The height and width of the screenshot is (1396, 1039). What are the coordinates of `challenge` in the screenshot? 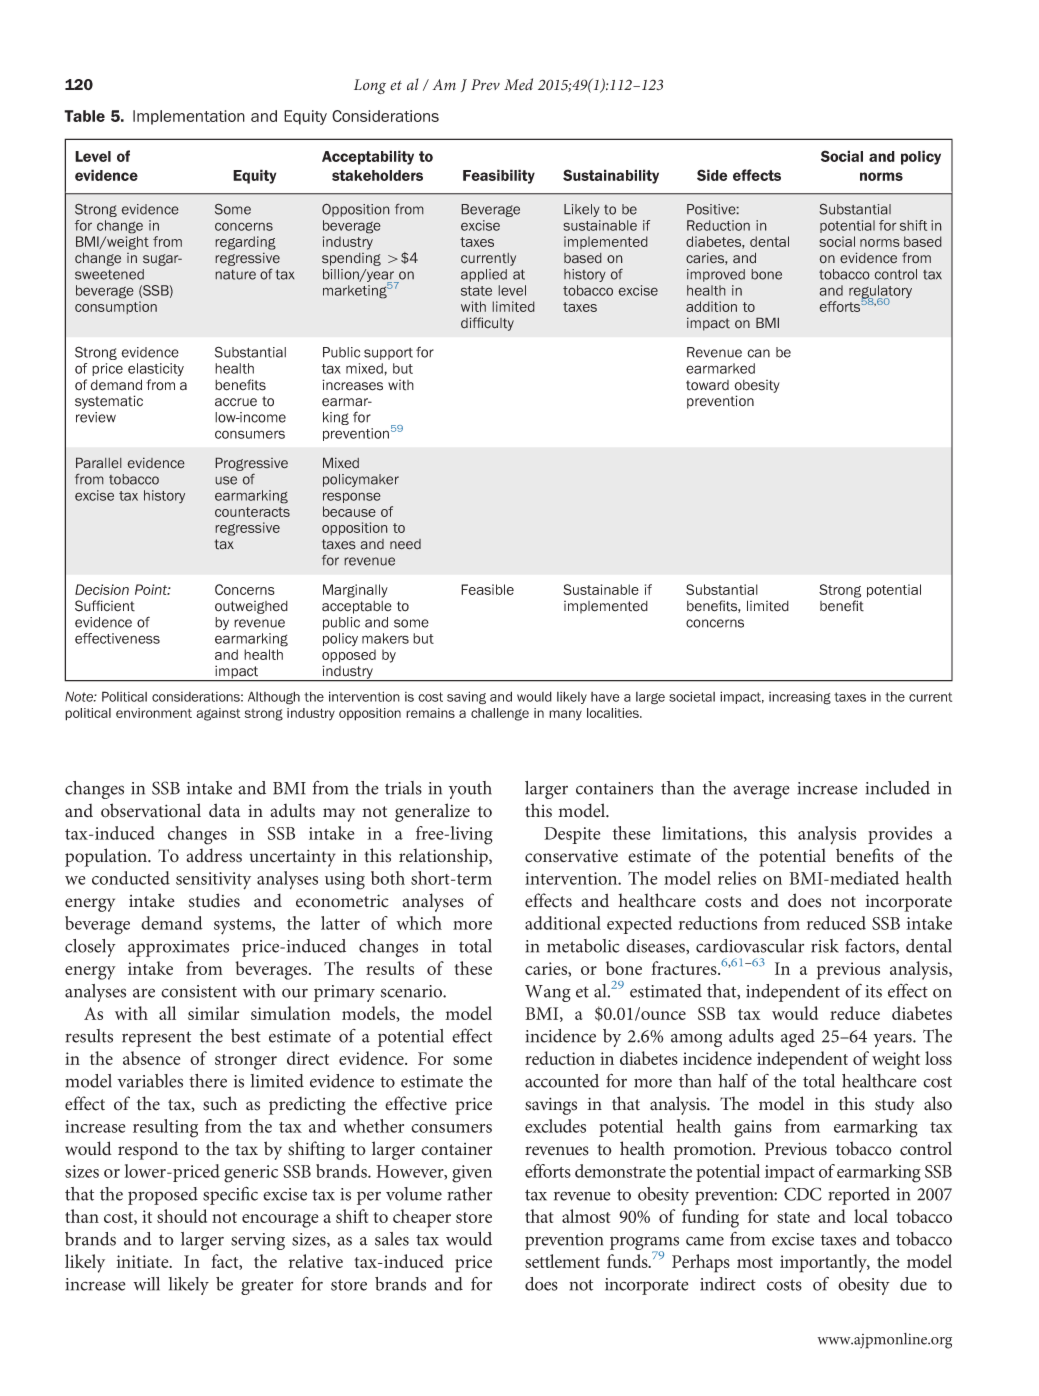 It's located at (500, 714).
